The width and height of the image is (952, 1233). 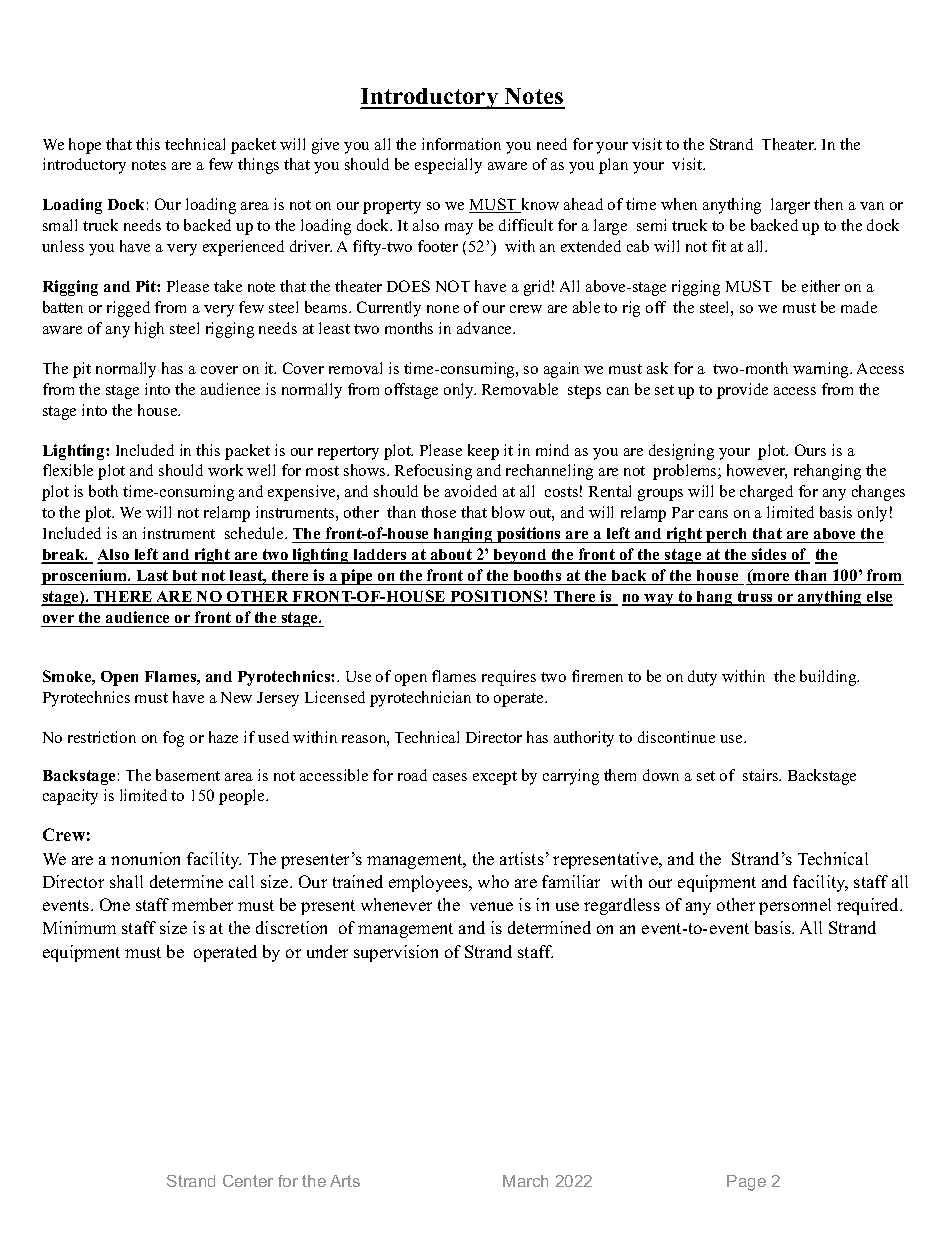 I want to click on especially, so click(x=448, y=166).
